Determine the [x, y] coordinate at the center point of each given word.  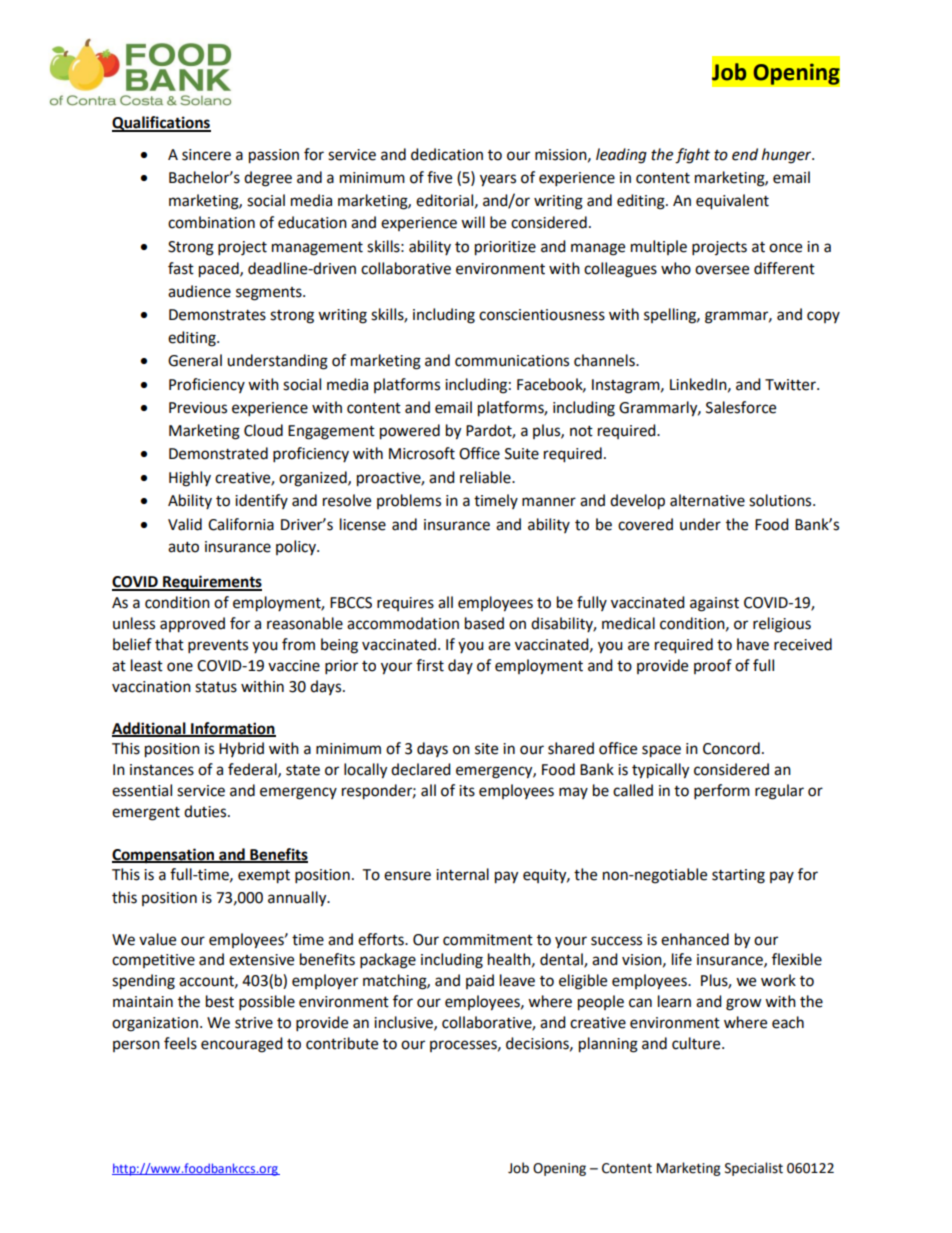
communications [512, 361]
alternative [707, 500]
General [195, 360]
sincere [206, 155]
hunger [788, 156]
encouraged [242, 1045]
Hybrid [241, 749]
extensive [261, 960]
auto [183, 547]
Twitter [791, 385]
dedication [447, 154]
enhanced [695, 939]
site [486, 749]
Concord [731, 748]
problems [409, 501]
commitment [488, 940]
